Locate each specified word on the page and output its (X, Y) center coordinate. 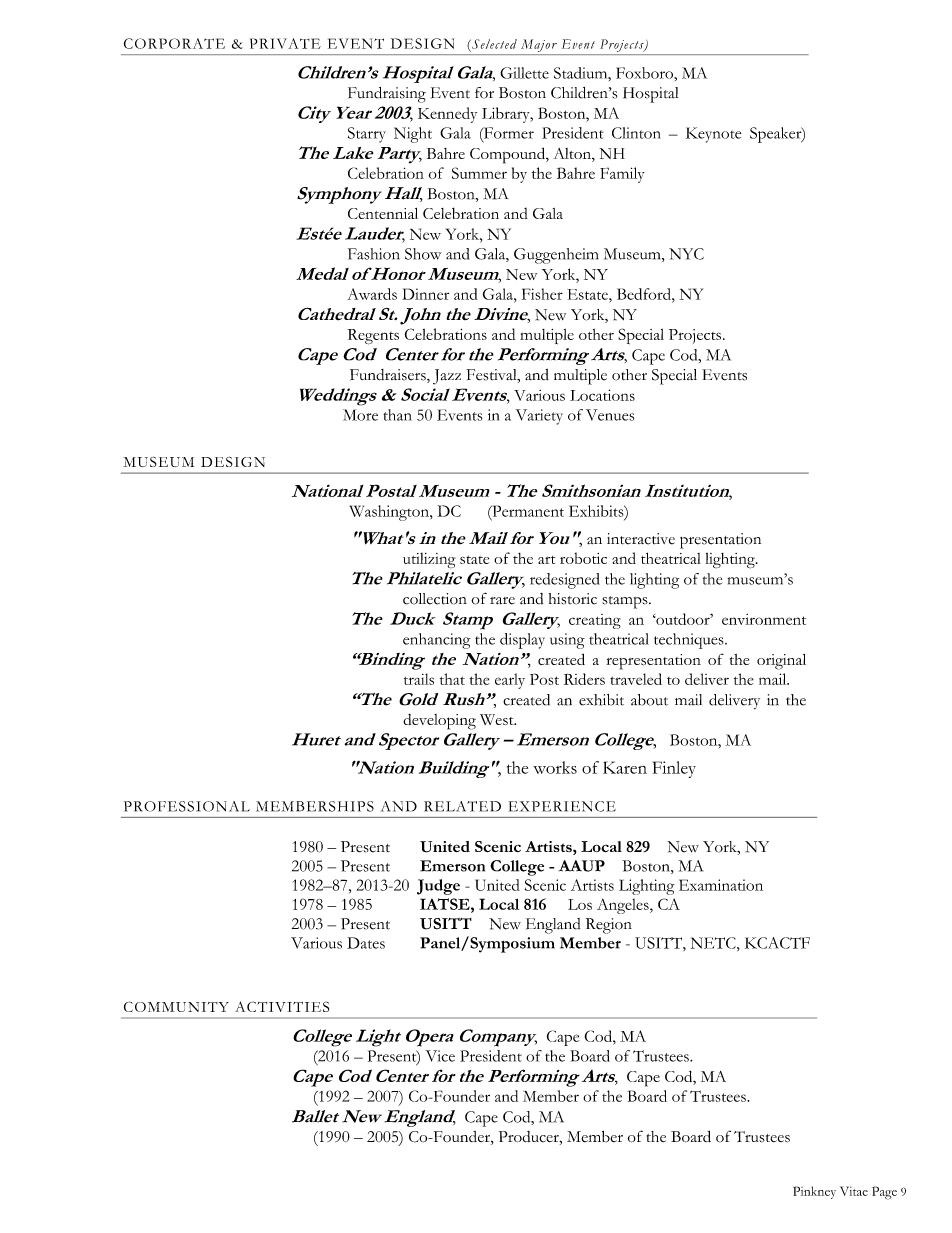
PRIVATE (285, 43)
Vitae (854, 1191)
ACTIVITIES (282, 1006)
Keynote (713, 135)
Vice (440, 1056)
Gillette (524, 73)
